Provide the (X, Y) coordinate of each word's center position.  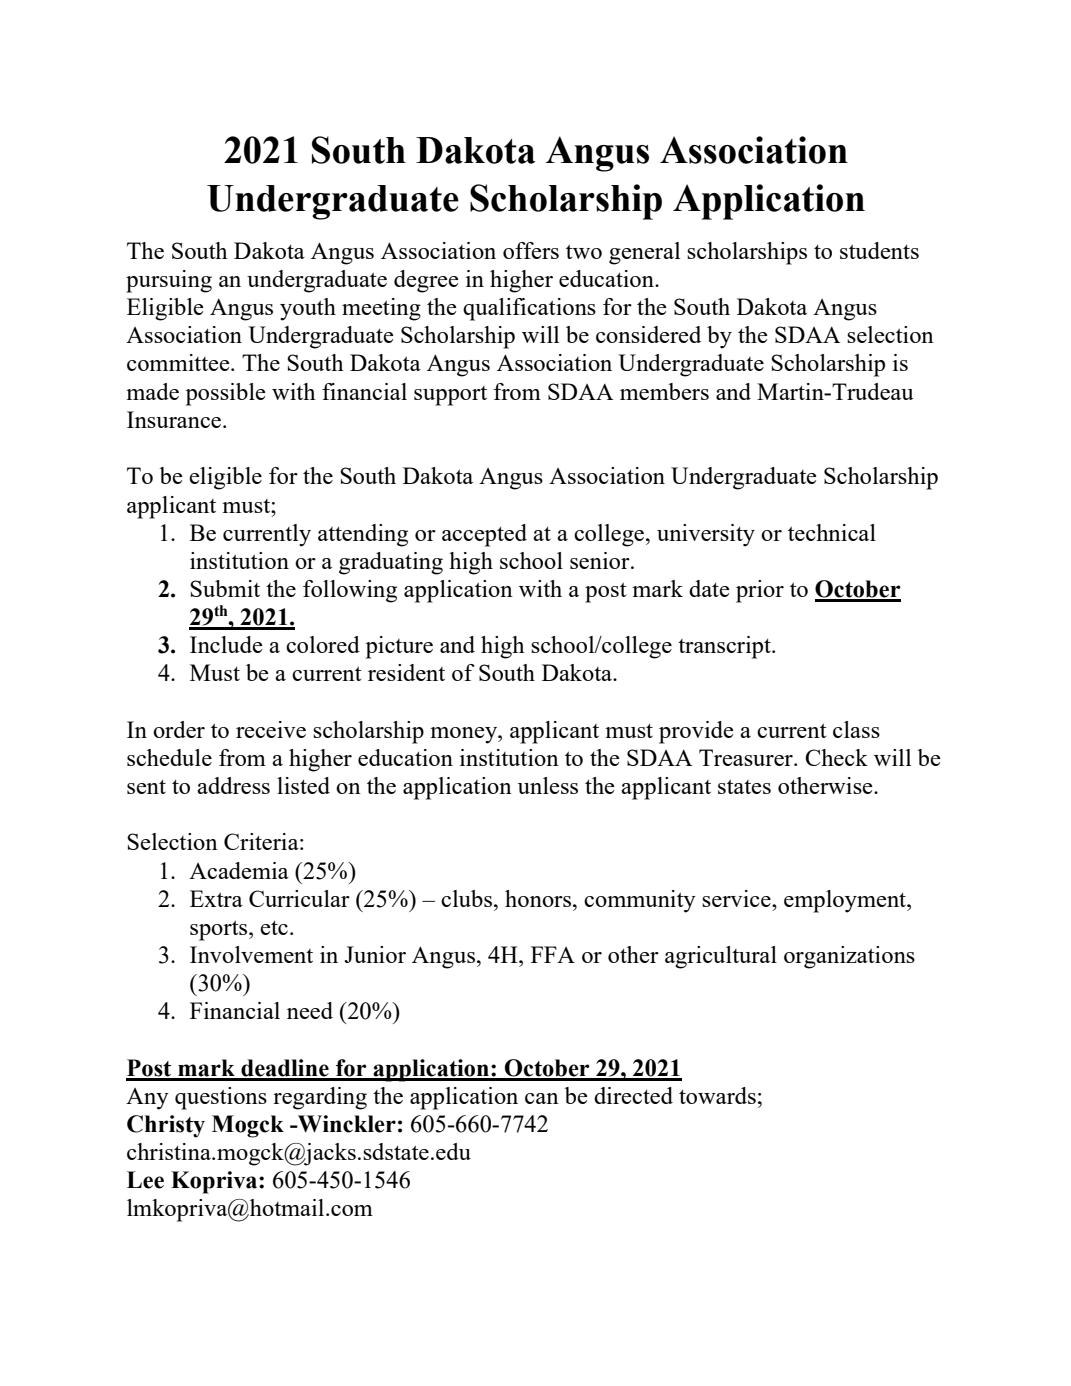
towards (717, 1095)
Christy (166, 1126)
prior (760, 591)
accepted (484, 535)
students (879, 250)
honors (539, 898)
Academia (239, 870)
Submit (225, 588)
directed (633, 1095)
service (737, 898)
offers (531, 250)
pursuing (169, 281)
